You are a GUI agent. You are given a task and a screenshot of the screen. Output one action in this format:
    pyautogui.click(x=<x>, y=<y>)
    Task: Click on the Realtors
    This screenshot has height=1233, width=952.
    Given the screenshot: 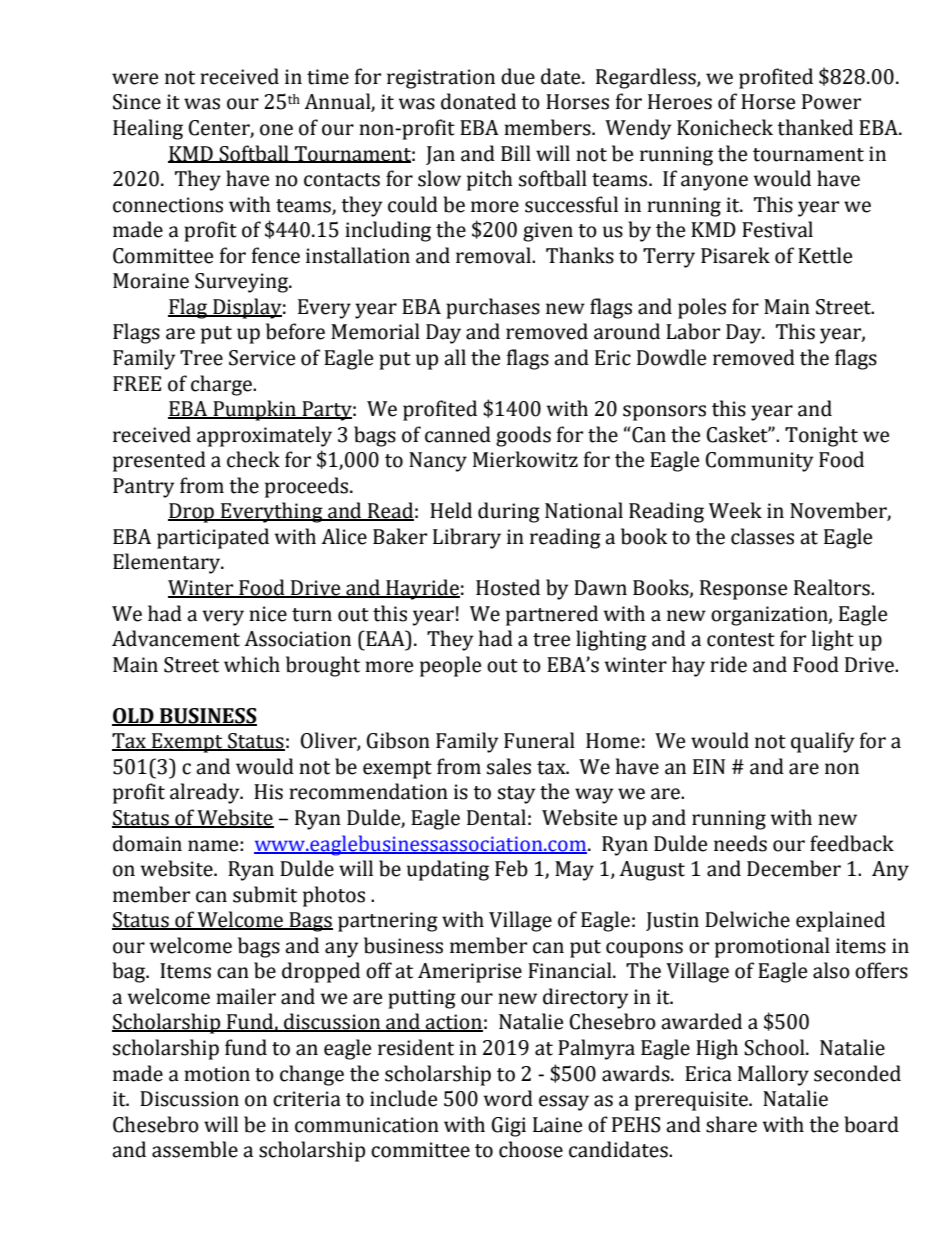 What is the action you would take?
    pyautogui.click(x=833, y=587)
